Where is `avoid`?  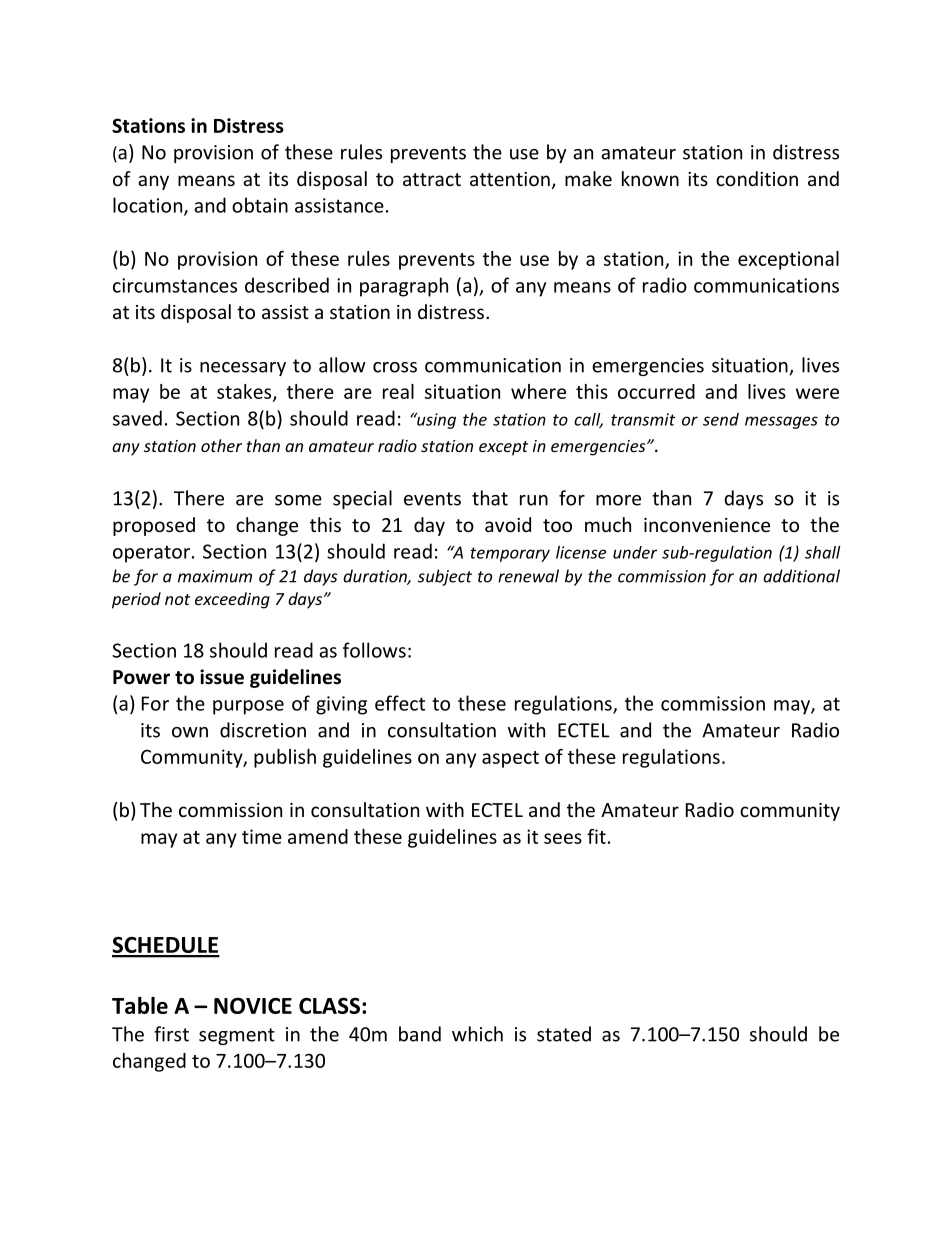
avoid is located at coordinates (508, 524).
